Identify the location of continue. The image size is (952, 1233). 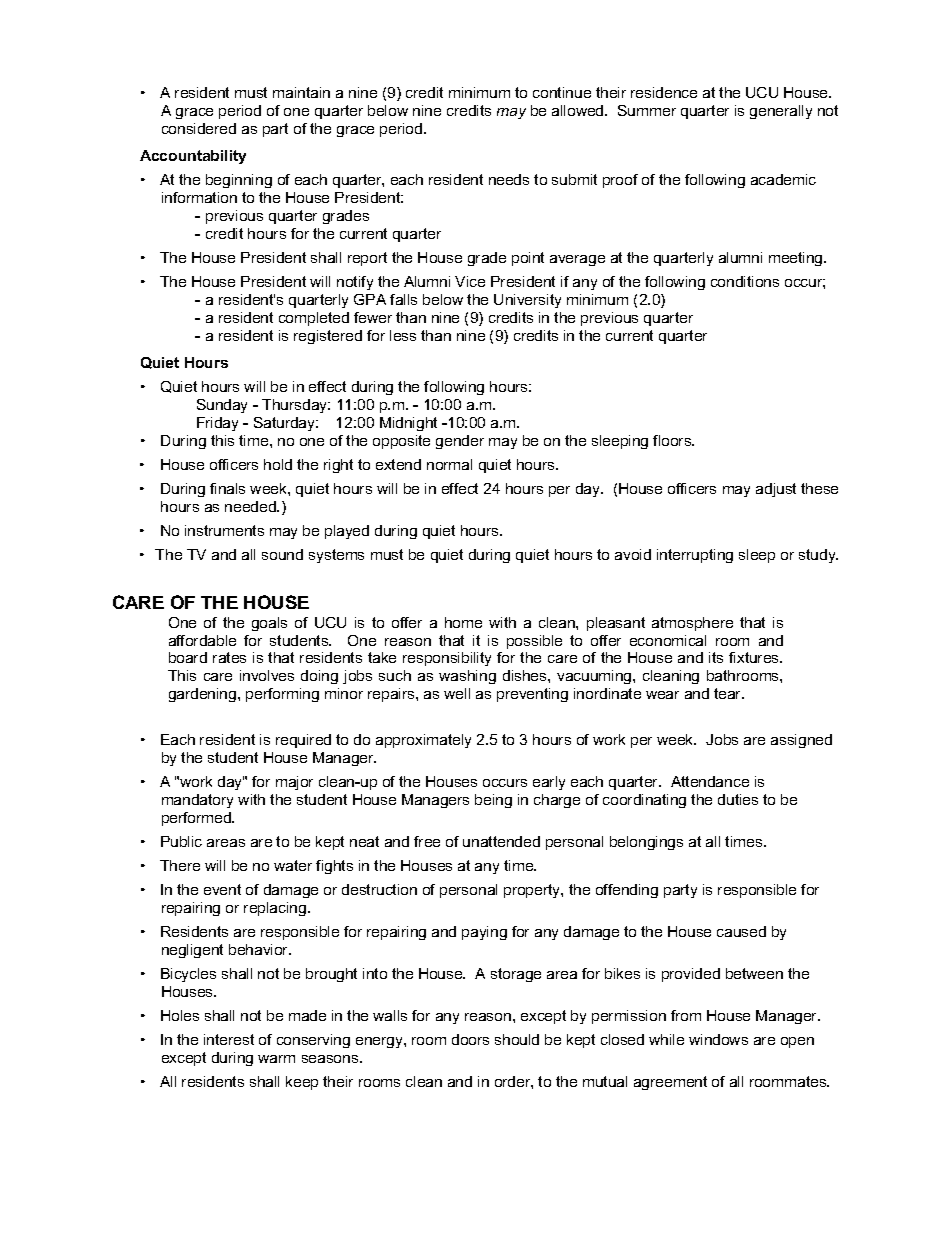
(562, 92).
